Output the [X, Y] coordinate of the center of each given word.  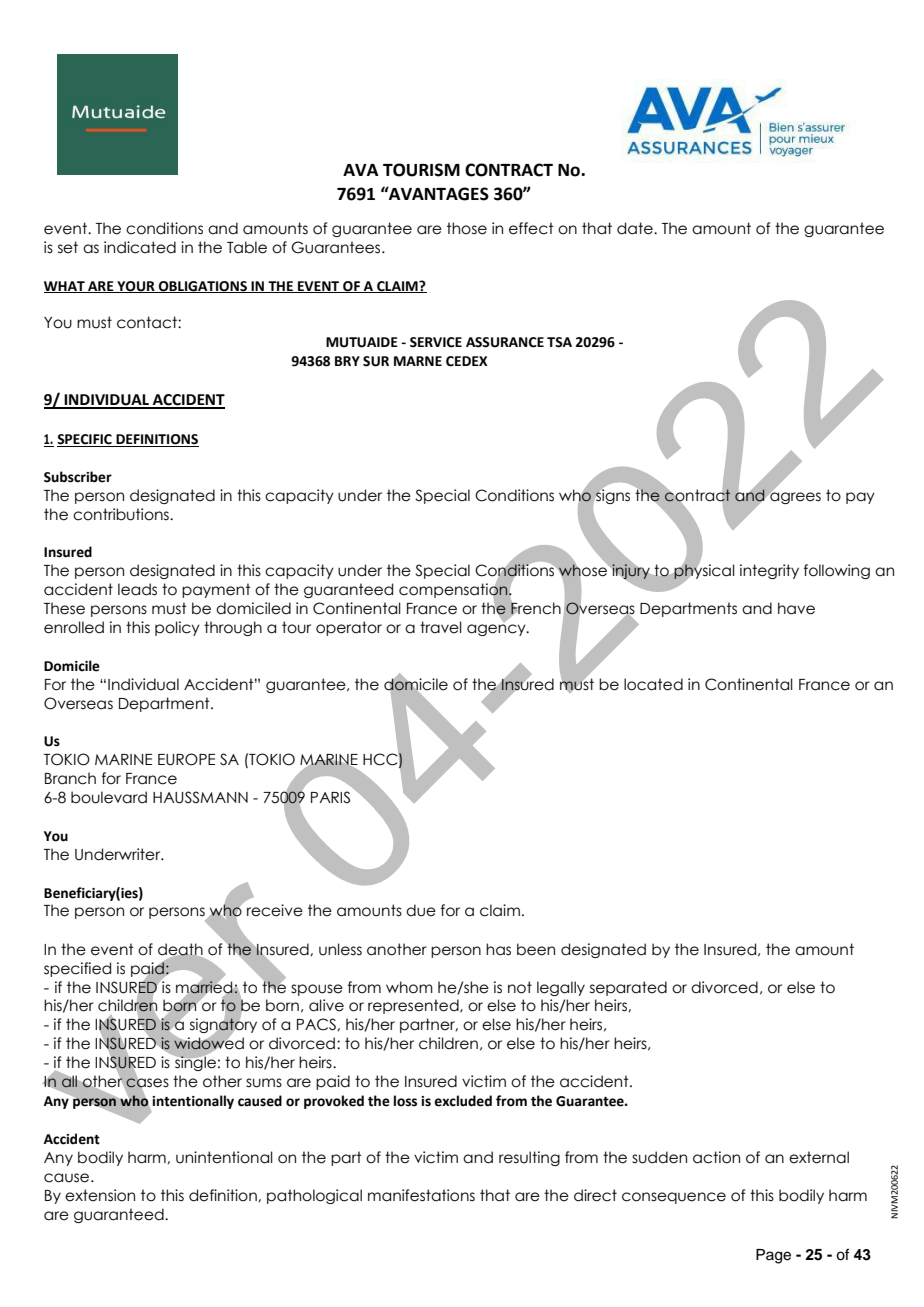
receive [275, 910]
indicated [140, 247]
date [636, 228]
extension [100, 1195]
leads [137, 589]
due [421, 910]
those [467, 228]
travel [441, 627]
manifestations [421, 1195]
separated [628, 988]
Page [773, 1256]
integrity [769, 571]
